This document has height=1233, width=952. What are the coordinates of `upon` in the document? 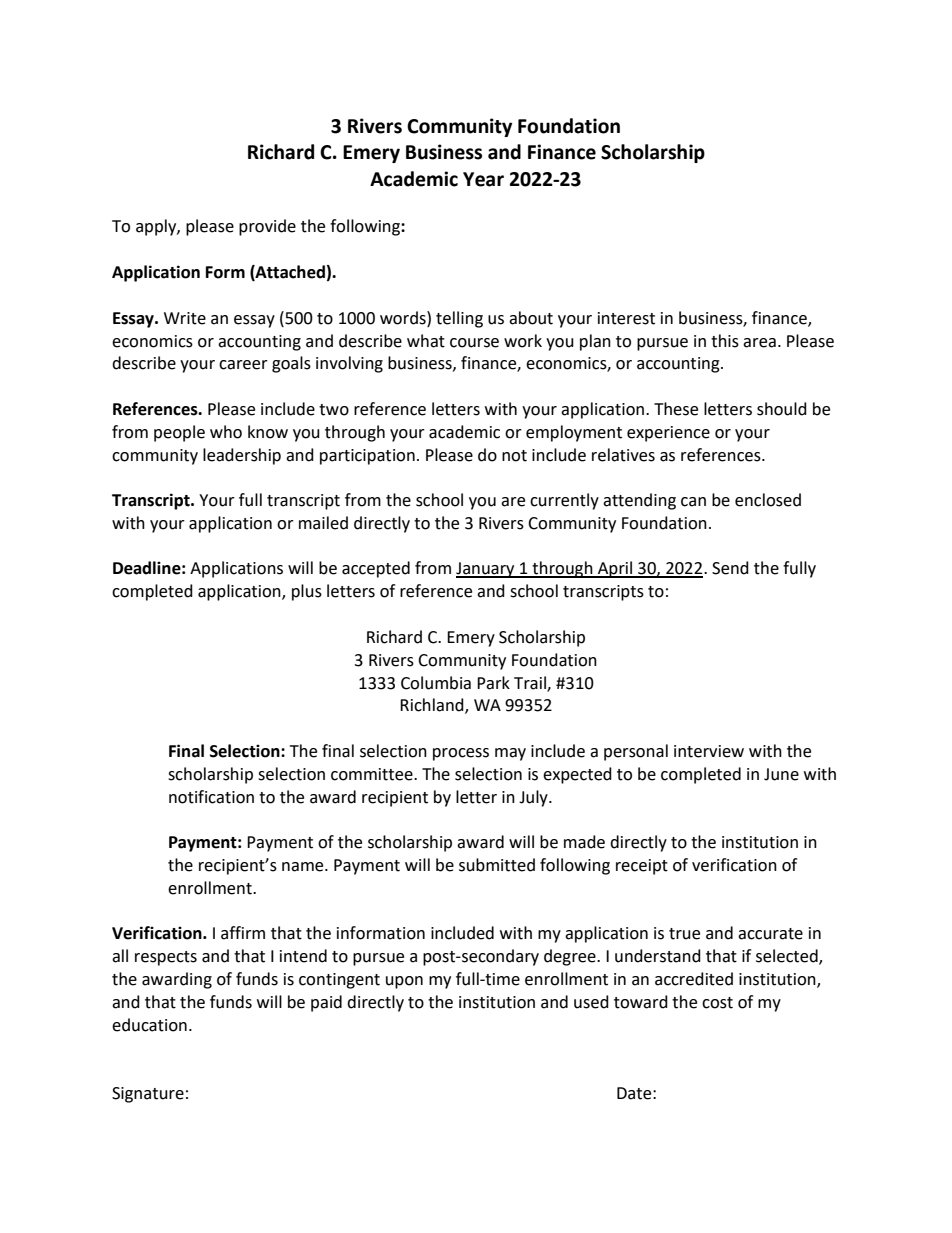 It's located at (404, 982).
